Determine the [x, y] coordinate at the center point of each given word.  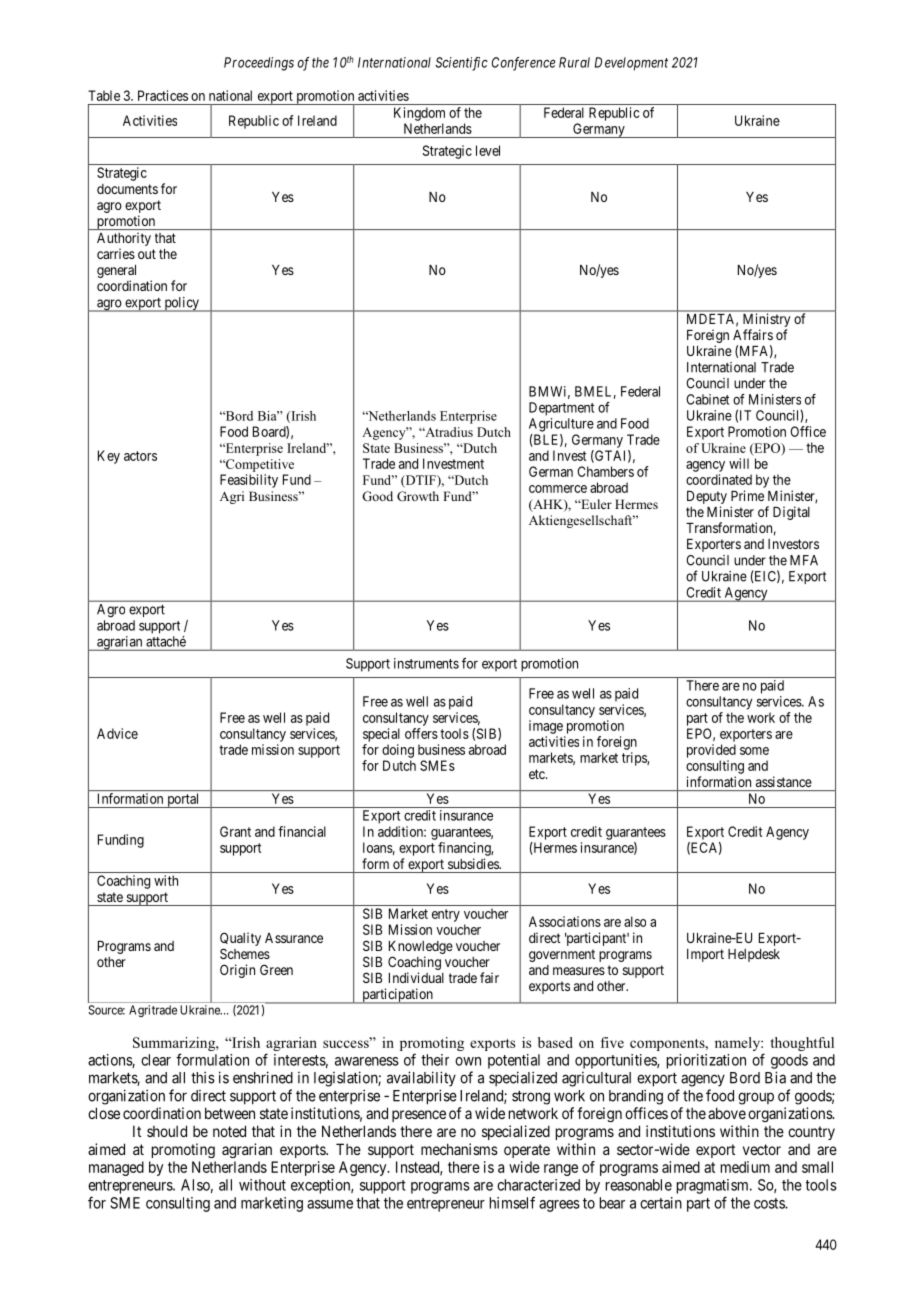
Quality [240, 939]
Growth [418, 496]
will [739, 463]
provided [711, 751]
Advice [117, 733]
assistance [784, 781]
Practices [163, 95]
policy [181, 304]
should [167, 1131]
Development [631, 64]
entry [446, 915]
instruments [426, 663]
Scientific [461, 64]
